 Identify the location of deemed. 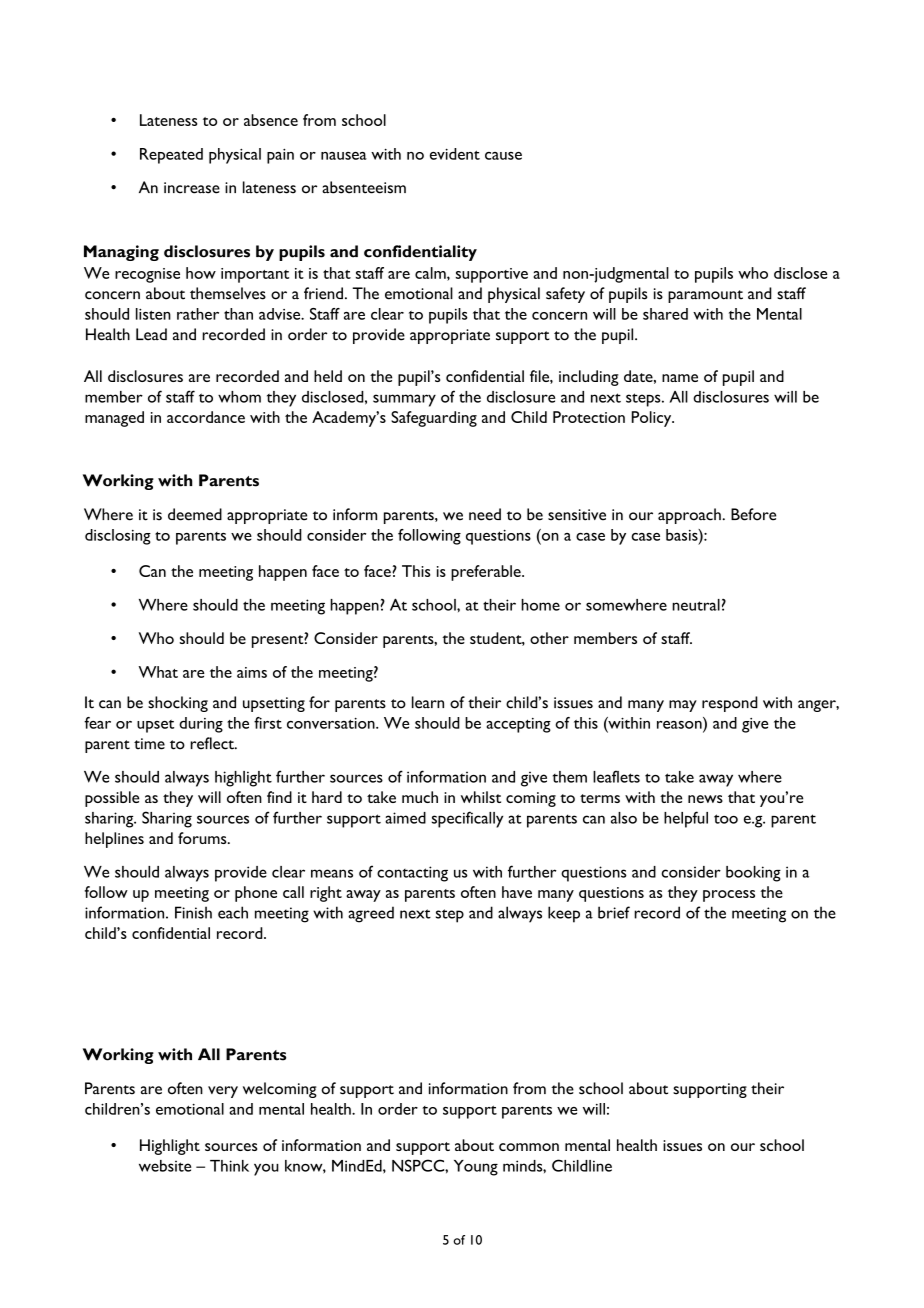
(195, 514).
